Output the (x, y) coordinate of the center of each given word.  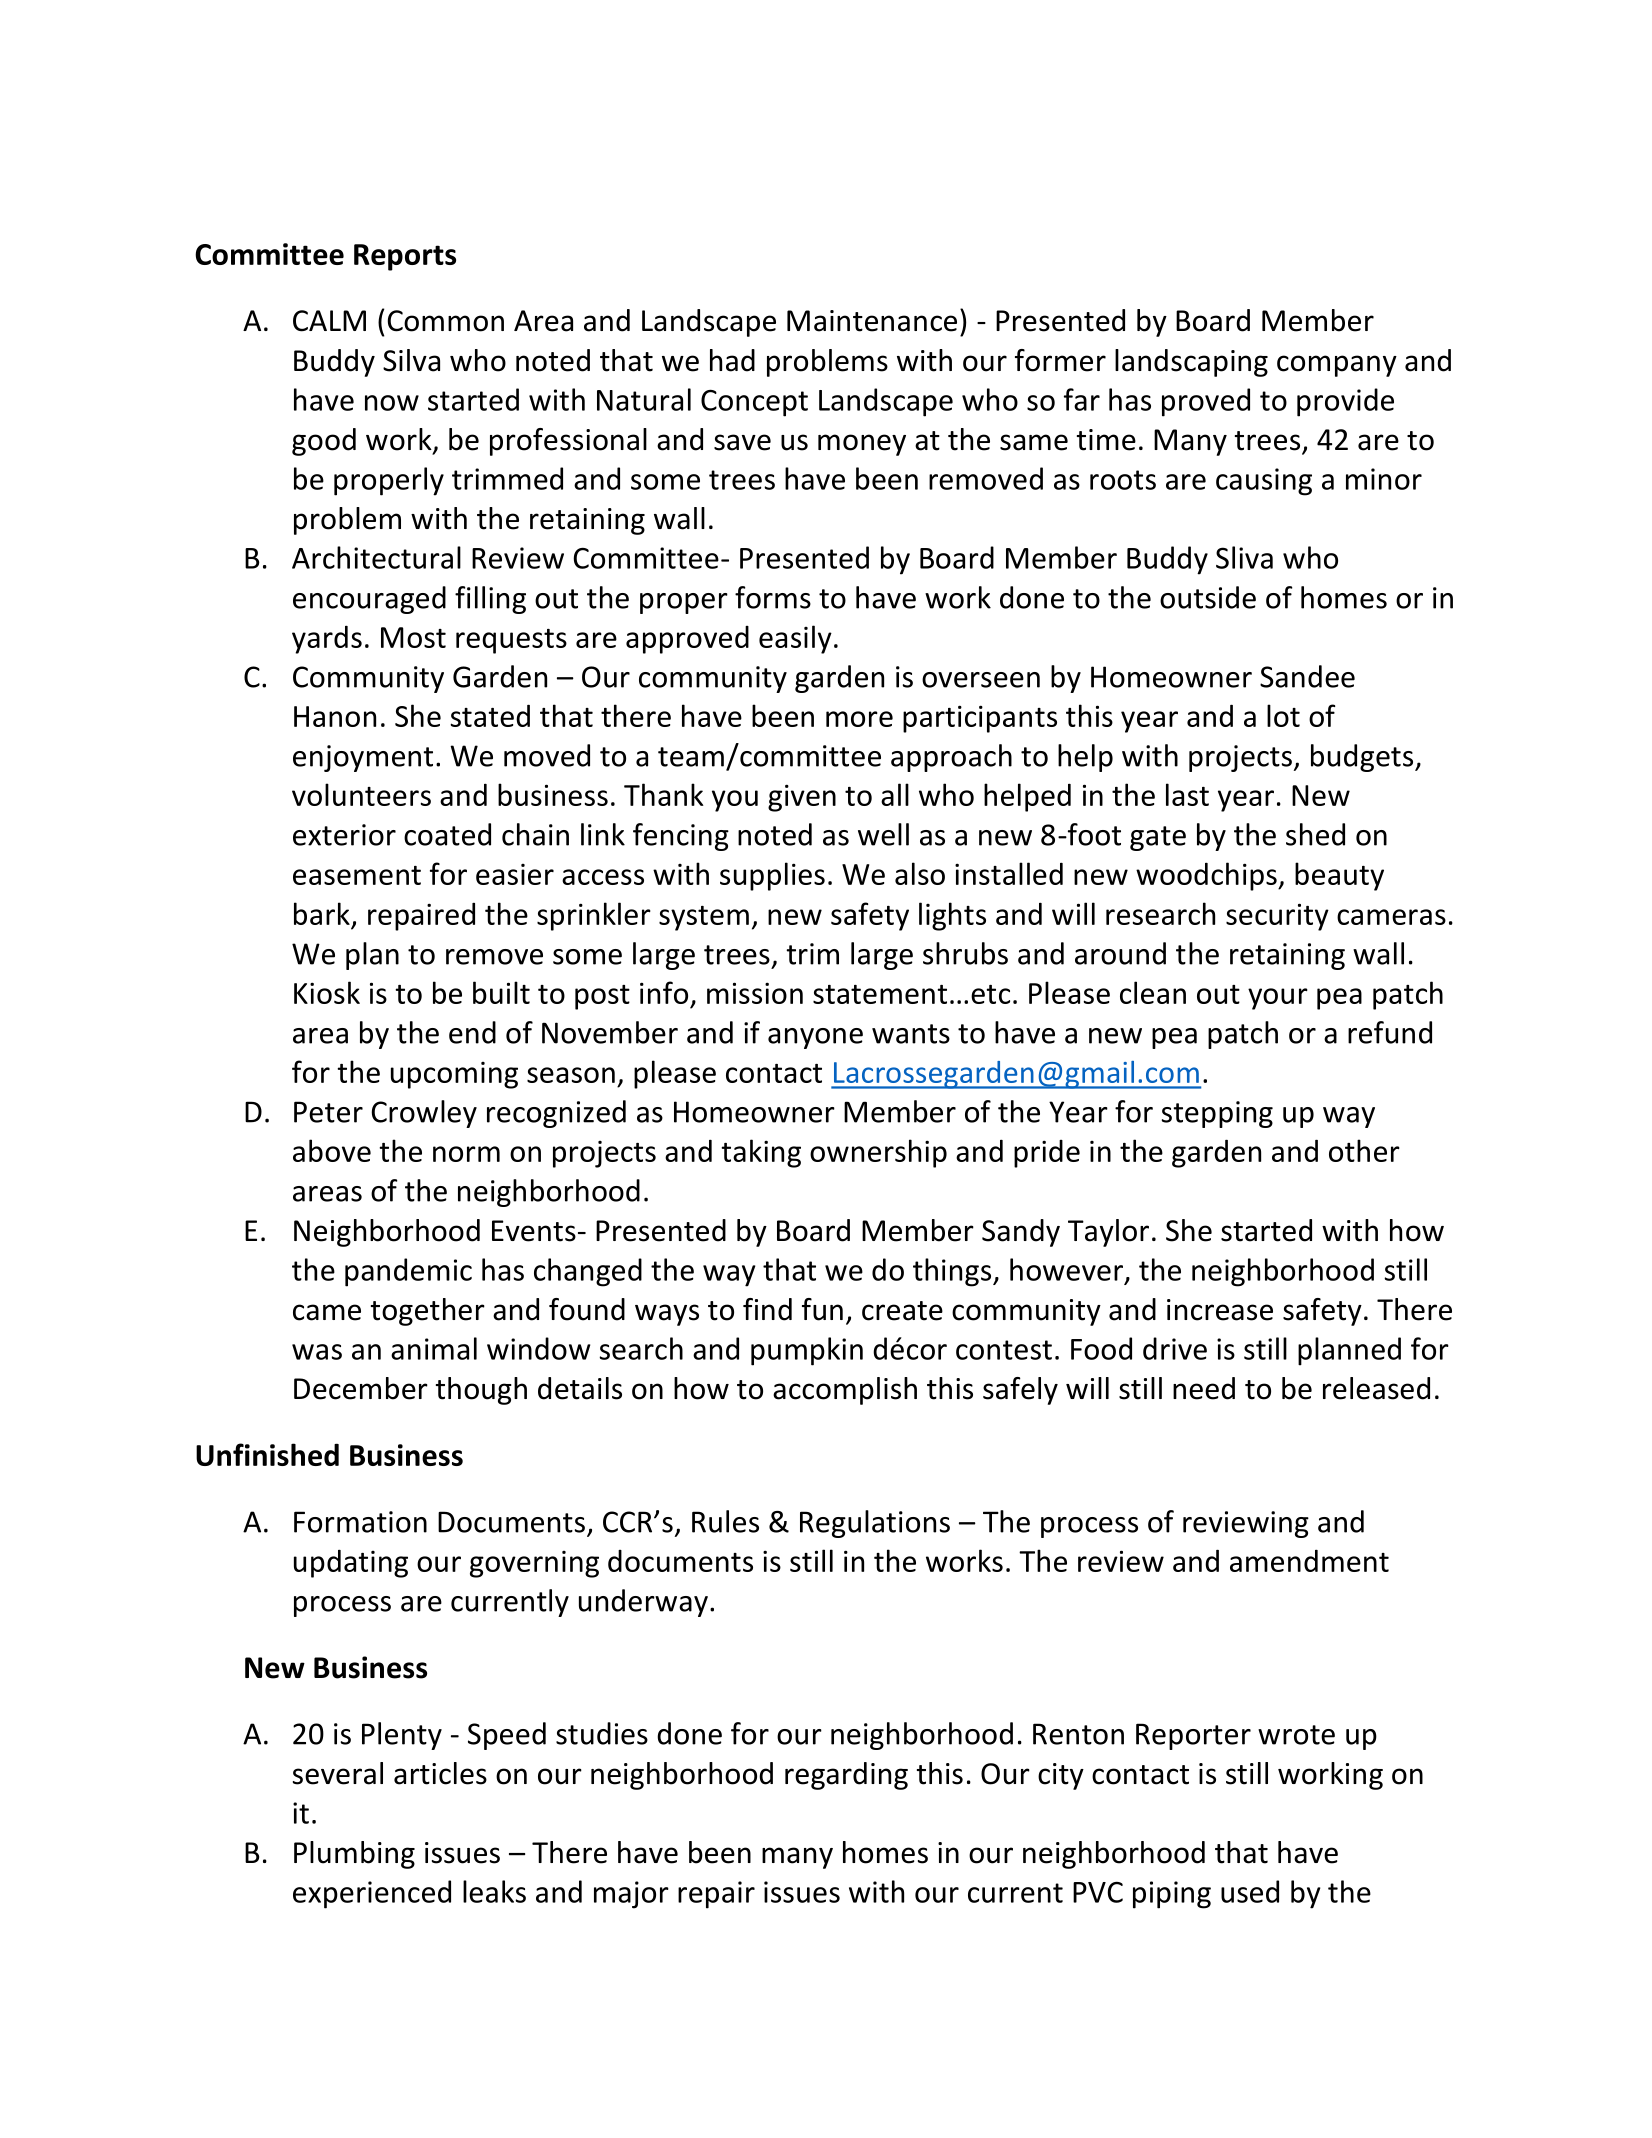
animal (434, 1348)
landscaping (1191, 363)
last (1187, 794)
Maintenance (872, 321)
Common (446, 321)
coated (447, 834)
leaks (494, 1891)
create (902, 1311)
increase (1220, 1310)
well (883, 834)
